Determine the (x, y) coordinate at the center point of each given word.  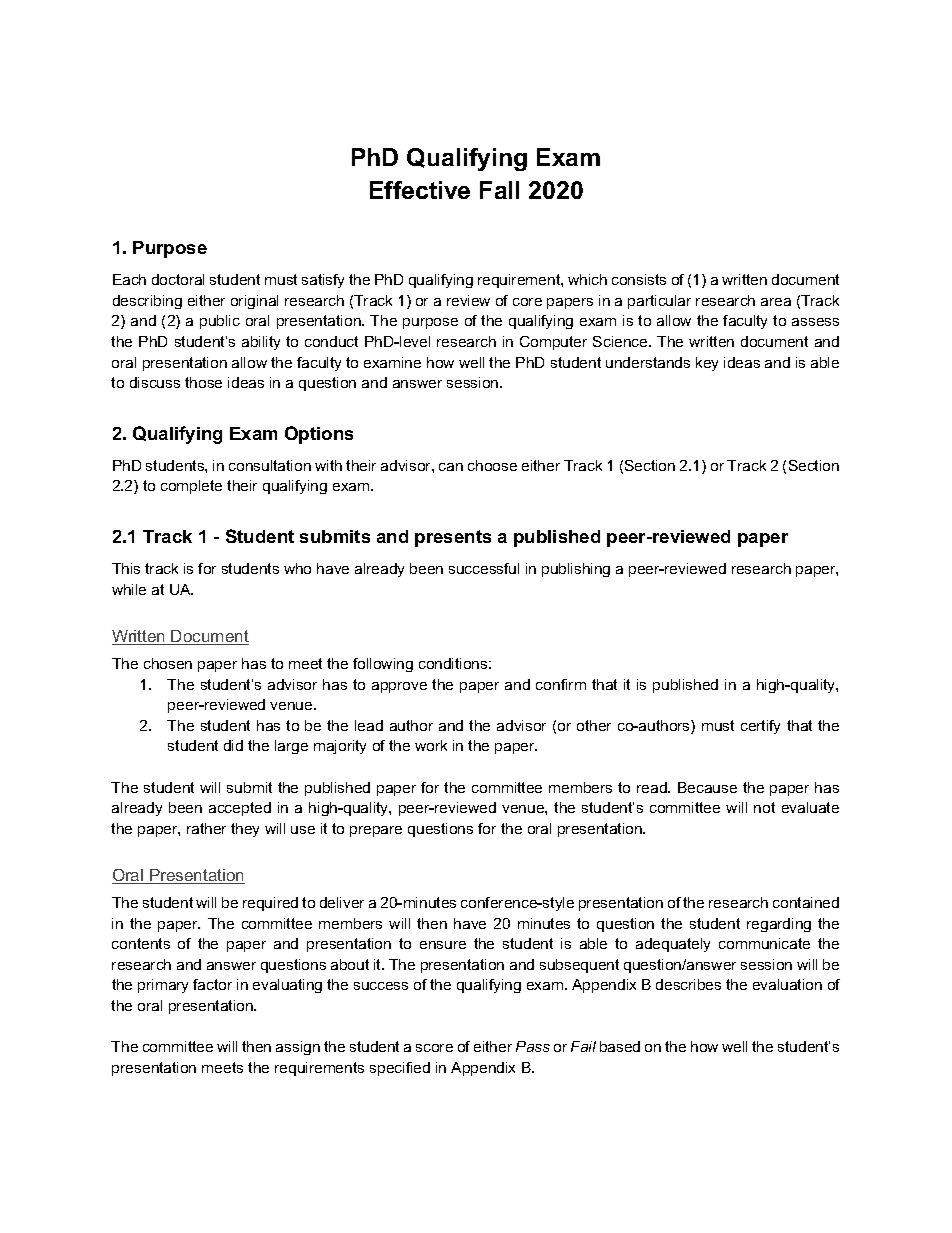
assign (298, 1048)
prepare (376, 831)
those (203, 382)
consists (639, 279)
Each (129, 279)
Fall (499, 190)
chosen (168, 663)
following (383, 665)
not (764, 807)
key (707, 364)
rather (206, 828)
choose (492, 465)
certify (760, 727)
